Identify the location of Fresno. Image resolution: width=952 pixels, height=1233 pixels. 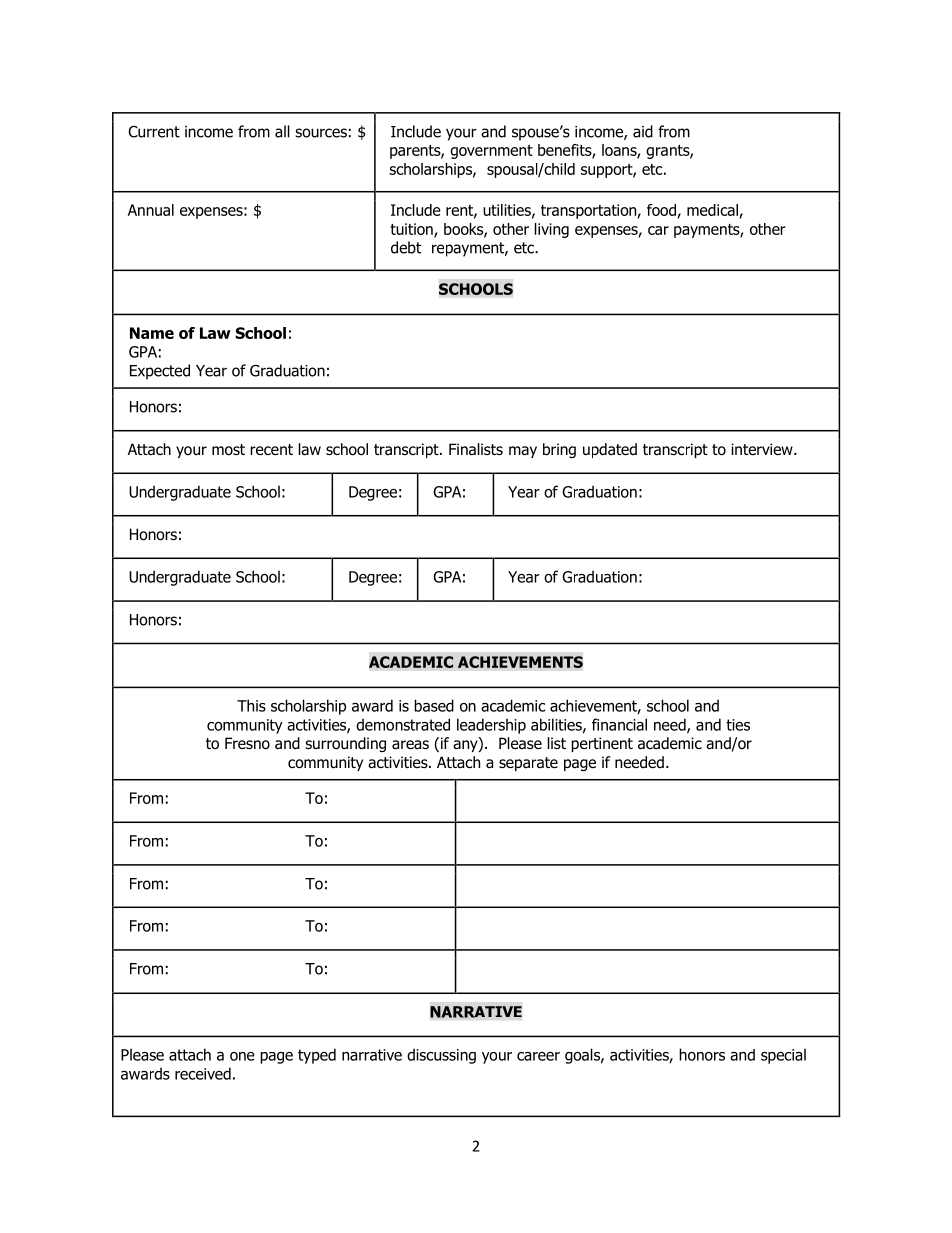
(247, 743).
